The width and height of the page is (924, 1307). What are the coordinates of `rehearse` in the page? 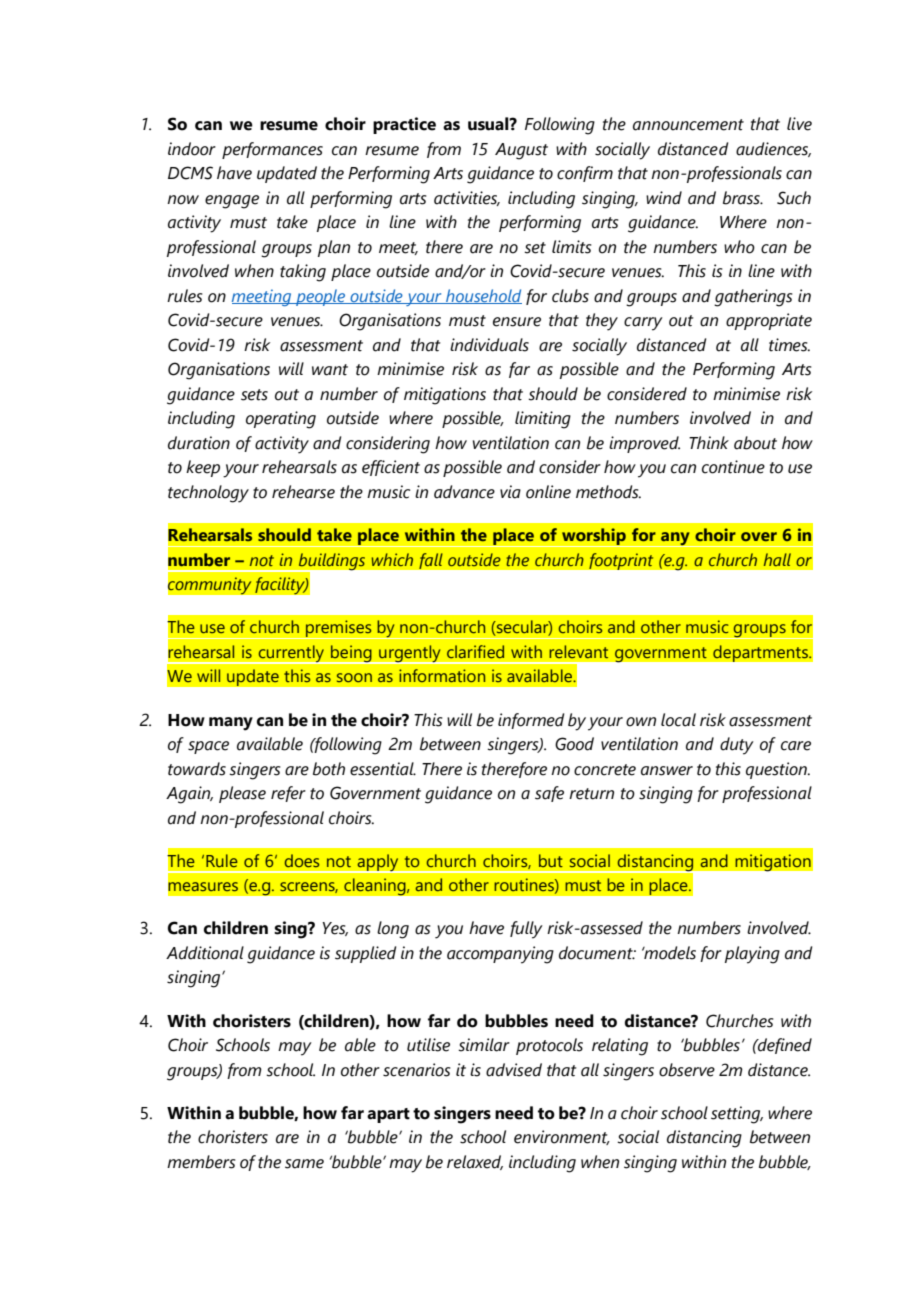 It's located at (303, 492).
